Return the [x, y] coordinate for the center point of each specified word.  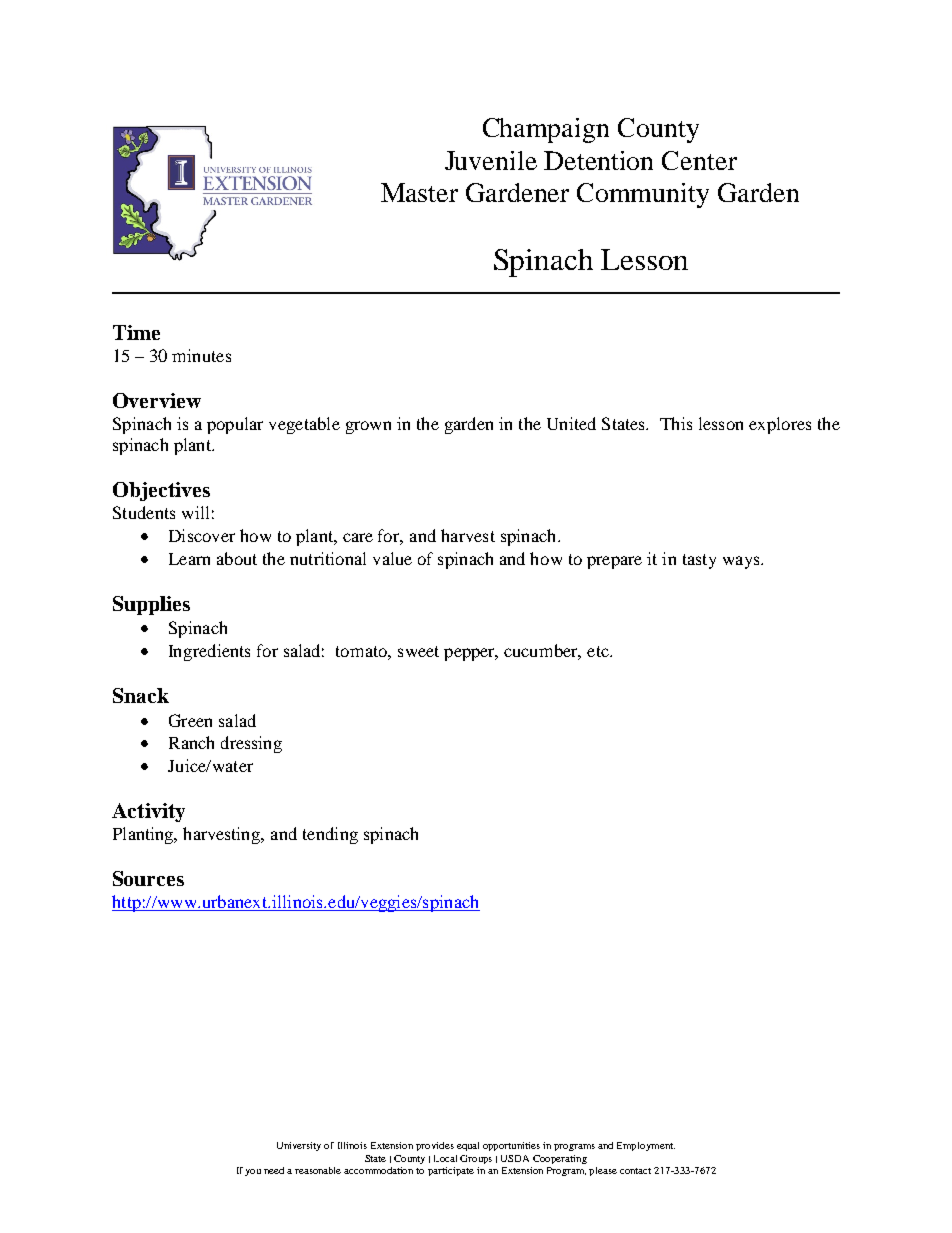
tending [330, 835]
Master [419, 192]
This [676, 423]
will [195, 512]
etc [599, 651]
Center [699, 160]
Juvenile [491, 160]
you [253, 1172]
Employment [646, 1146]
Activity [148, 812]
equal [468, 1146]
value [392, 558]
